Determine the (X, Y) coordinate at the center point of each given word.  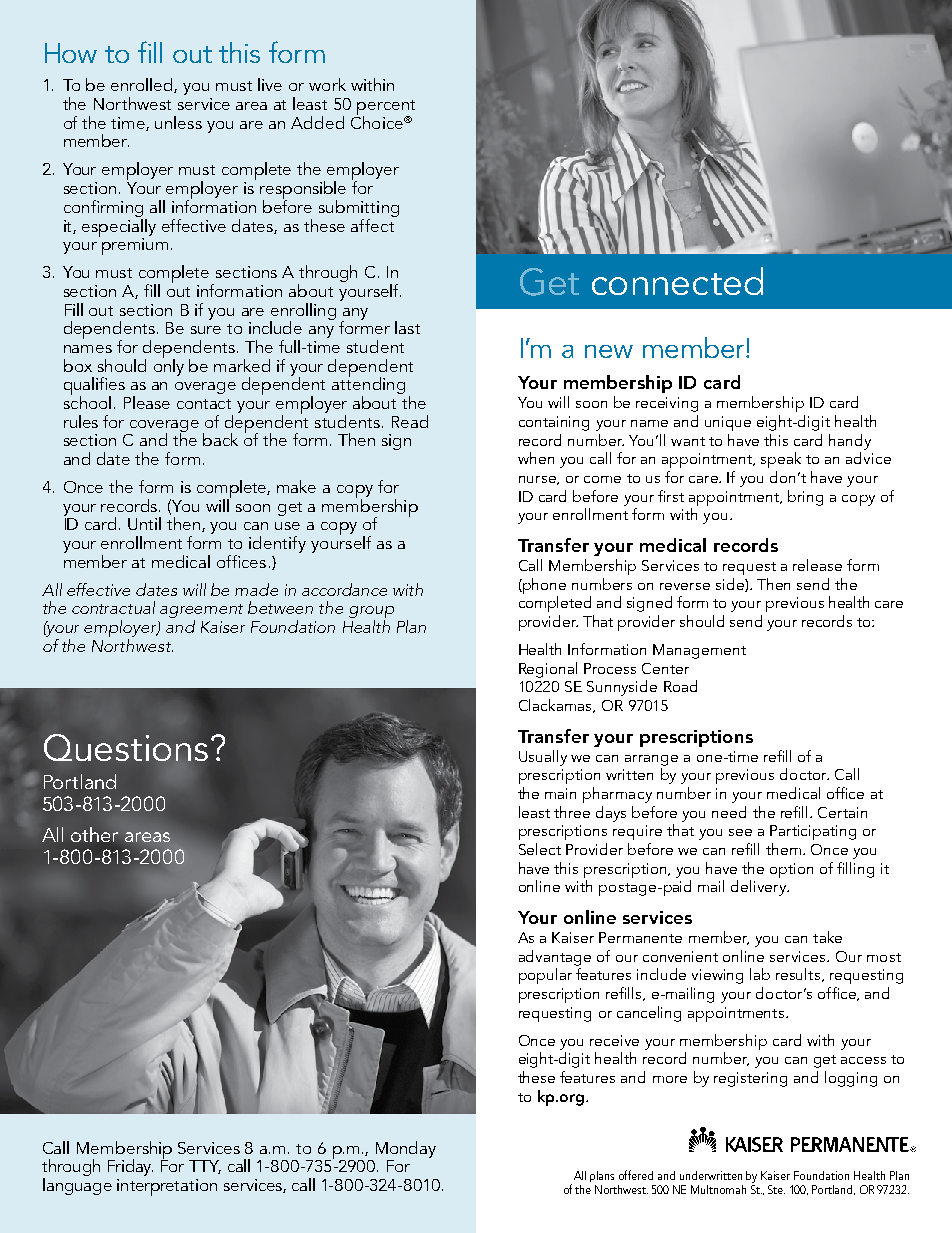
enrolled (143, 85)
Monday (406, 1149)
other (94, 834)
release (817, 565)
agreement (201, 612)
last (407, 327)
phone (543, 586)
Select (540, 849)
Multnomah (718, 1189)
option (791, 870)
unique (728, 423)
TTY (205, 1167)
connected (677, 281)
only (169, 366)
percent (386, 108)
